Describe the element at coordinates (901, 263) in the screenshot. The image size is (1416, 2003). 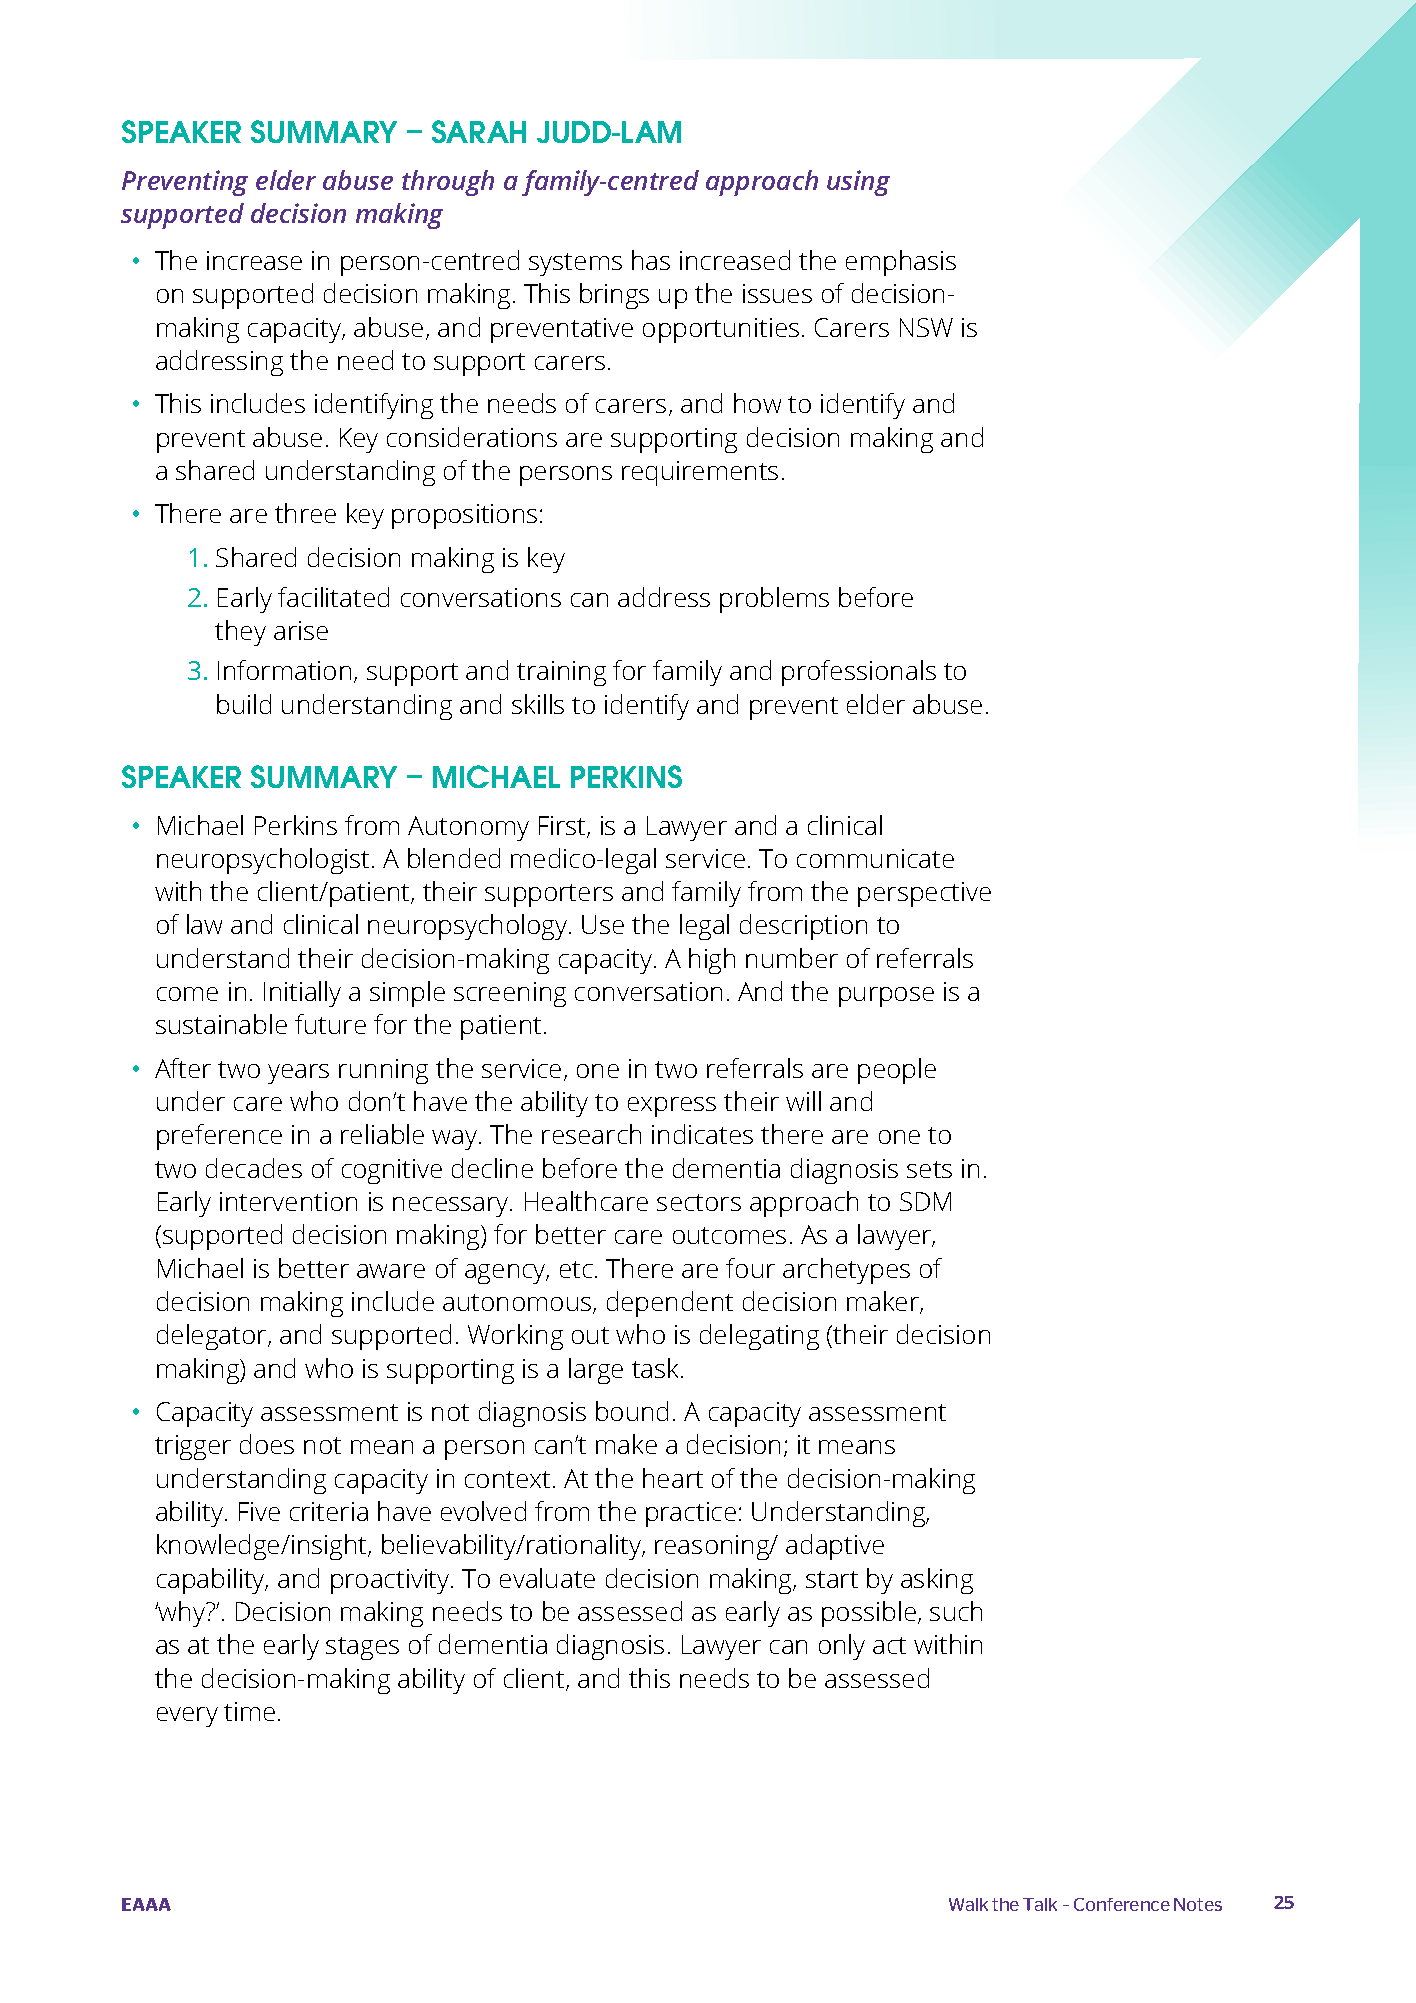
I see `emphasis` at that location.
